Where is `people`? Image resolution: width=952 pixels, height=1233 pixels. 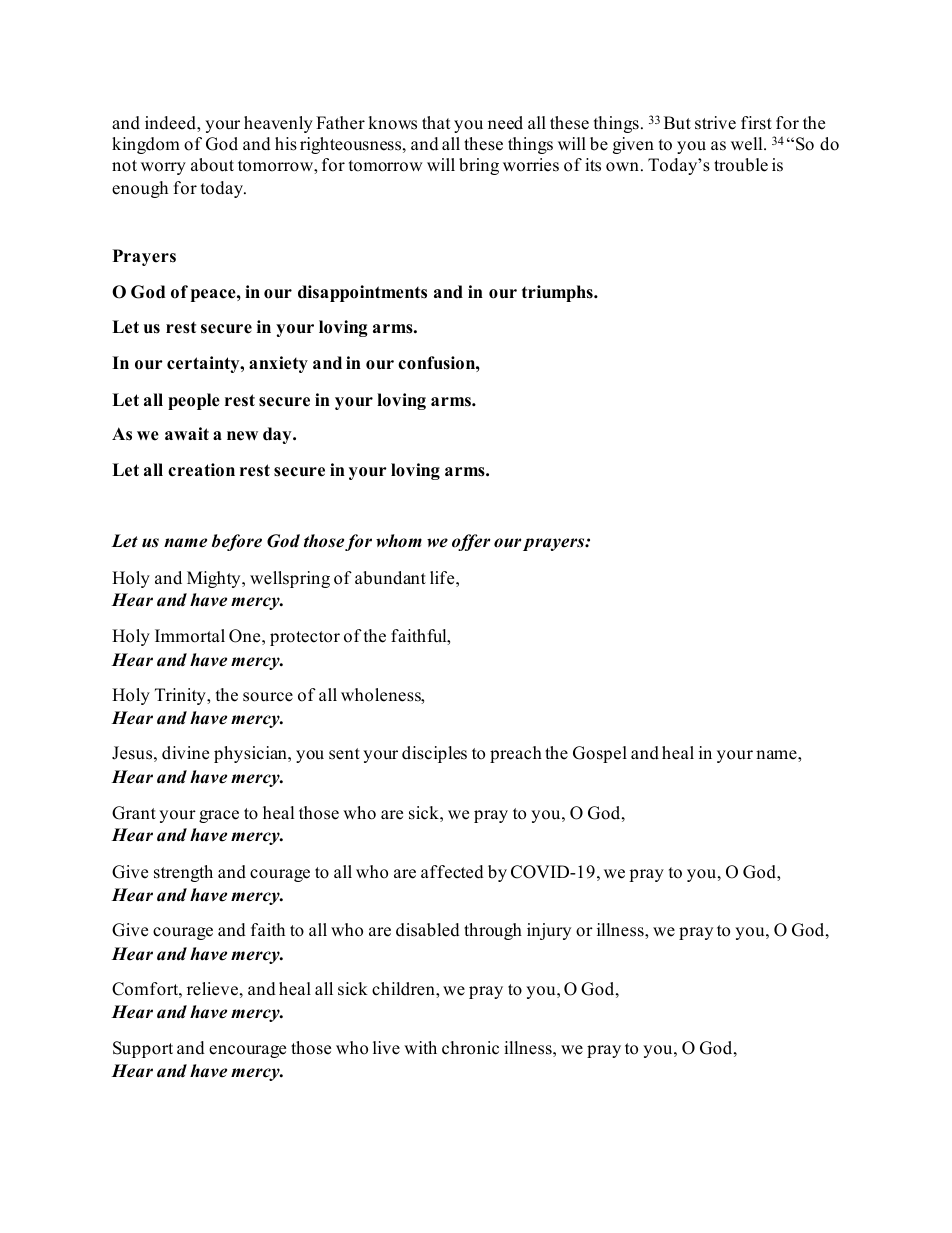
people is located at coordinates (194, 401).
